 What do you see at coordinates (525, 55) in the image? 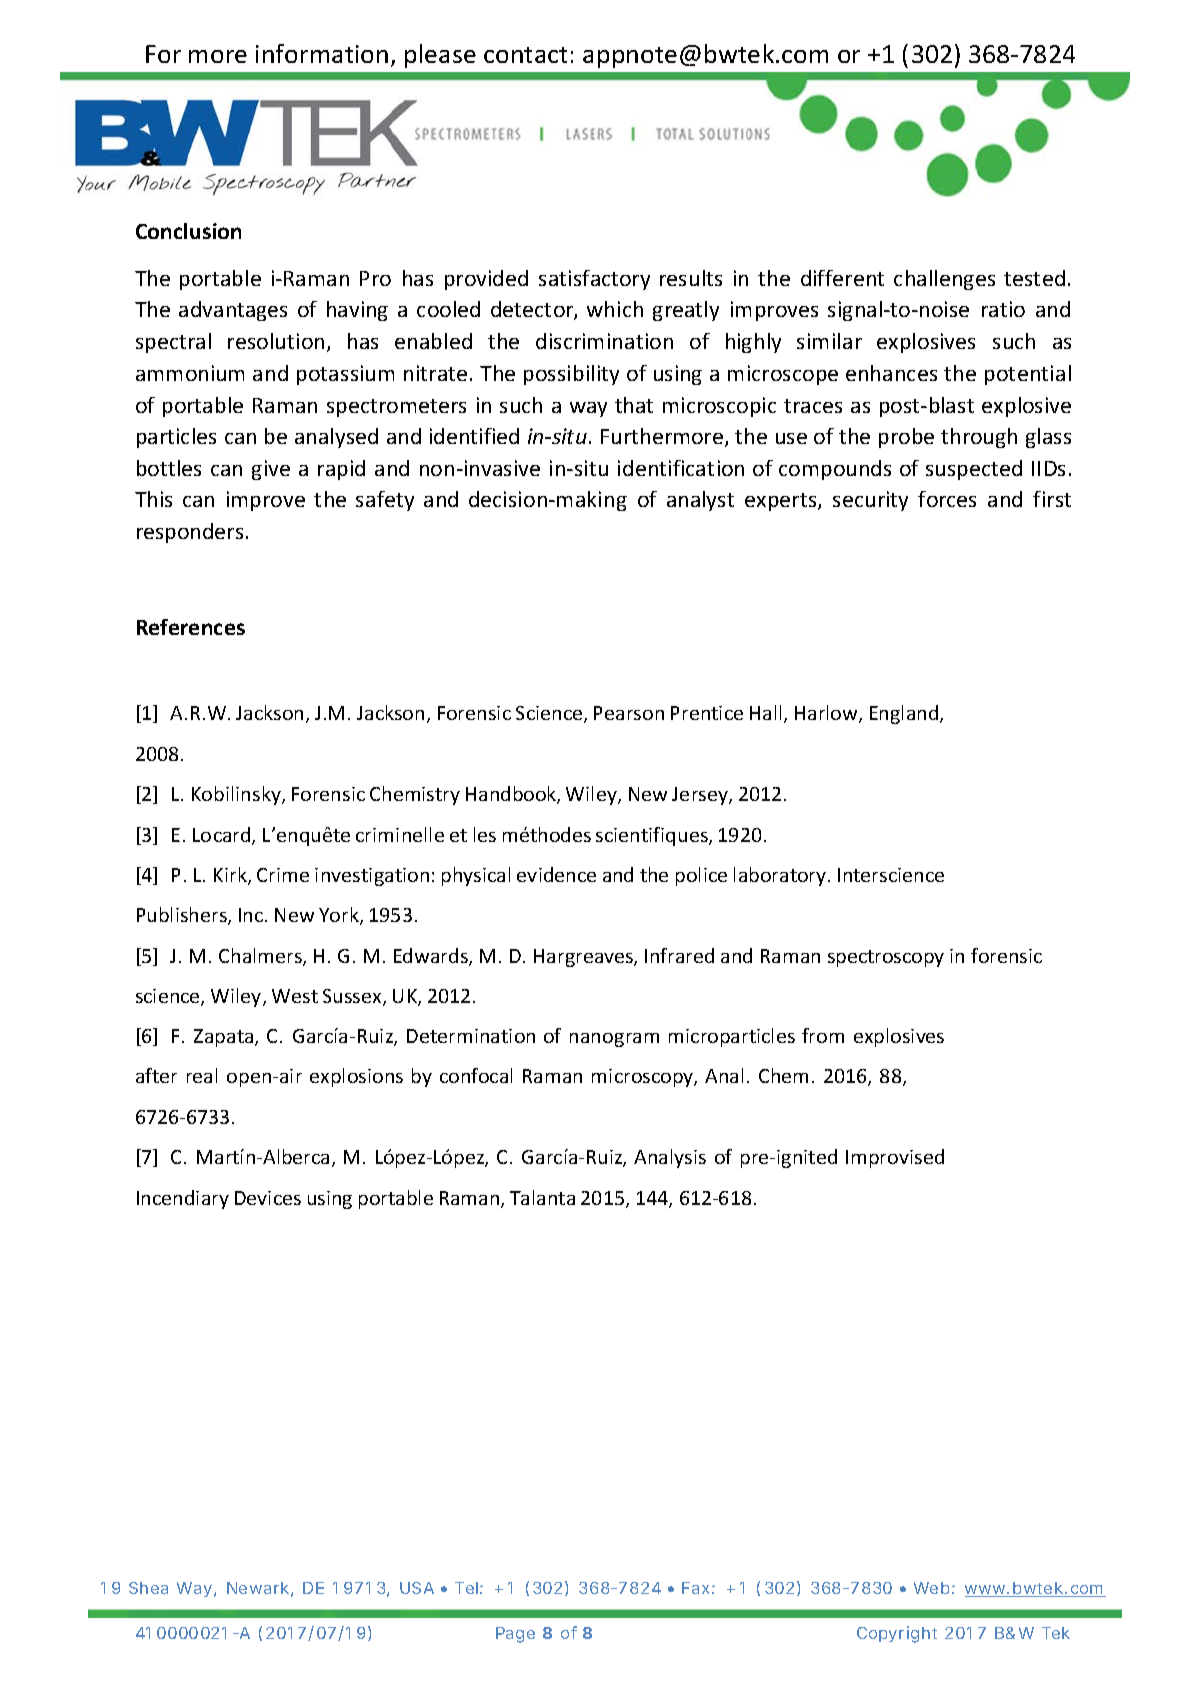
I see `contact` at bounding box center [525, 55].
